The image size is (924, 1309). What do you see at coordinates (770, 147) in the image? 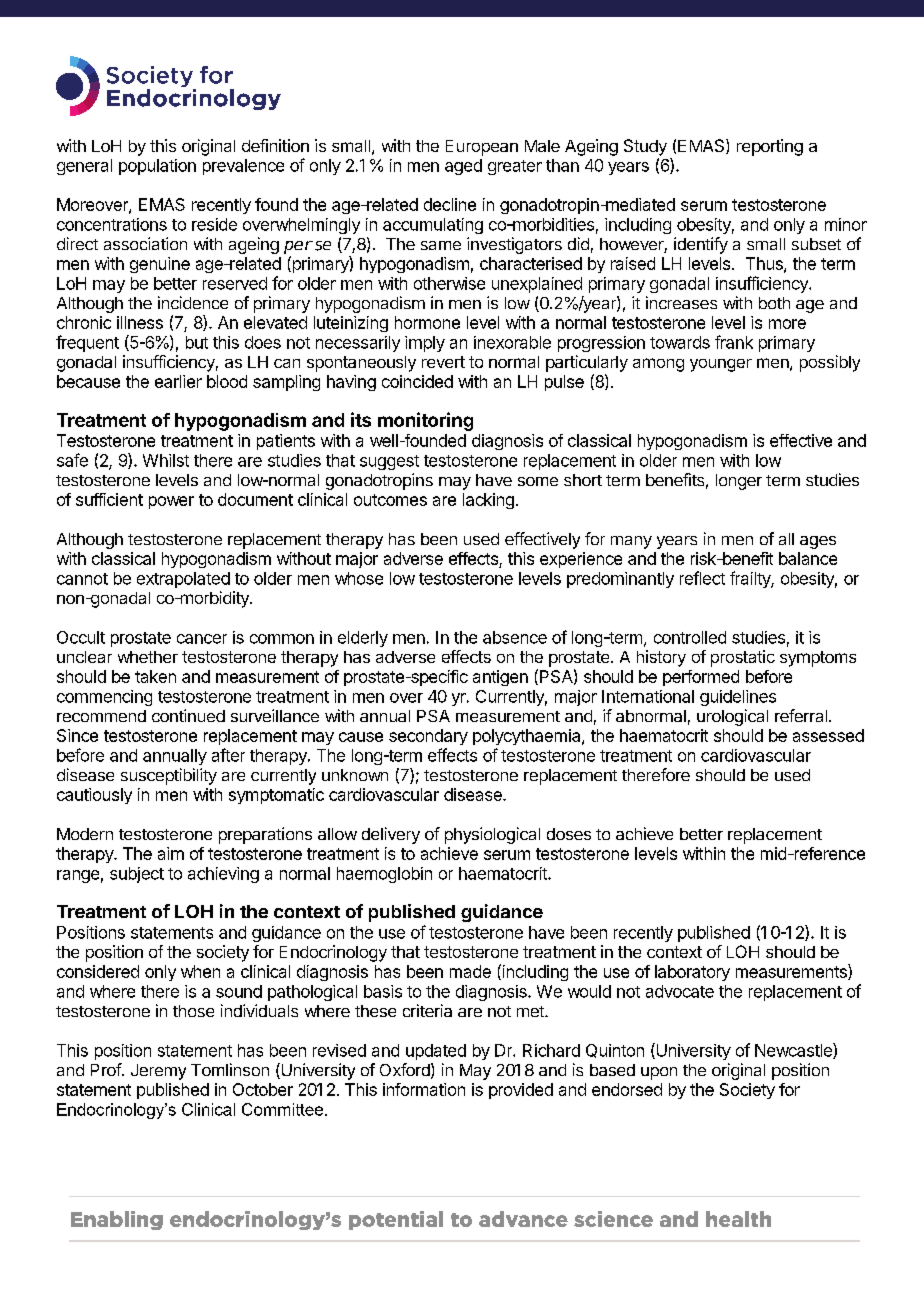
I see `reporting` at bounding box center [770, 147].
